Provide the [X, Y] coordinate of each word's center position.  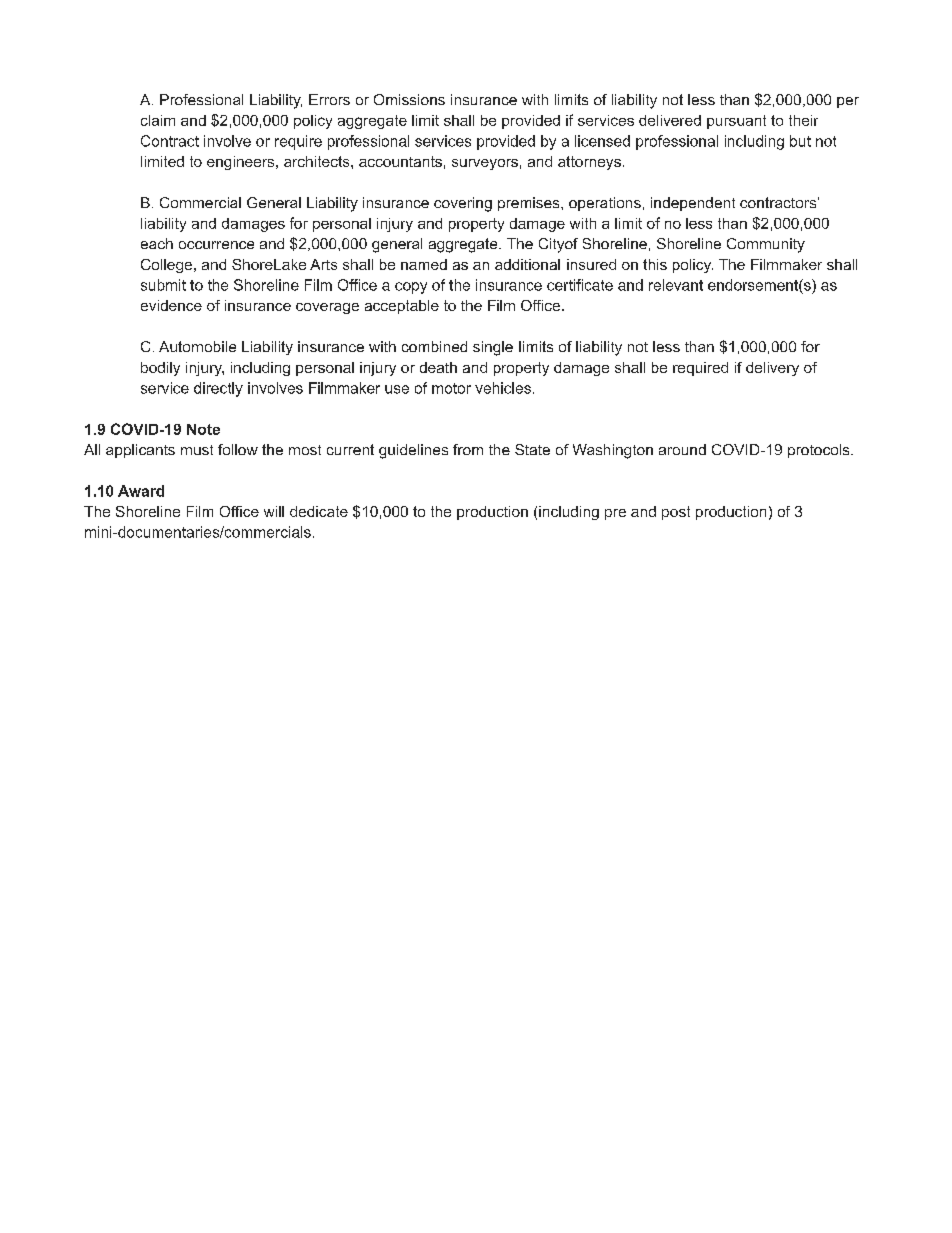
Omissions [409, 99]
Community [766, 245]
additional [527, 264]
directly [218, 389]
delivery [772, 369]
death [438, 367]
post [676, 513]
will [274, 511]
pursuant [736, 122]
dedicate [319, 511]
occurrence [216, 245]
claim [158, 120]
